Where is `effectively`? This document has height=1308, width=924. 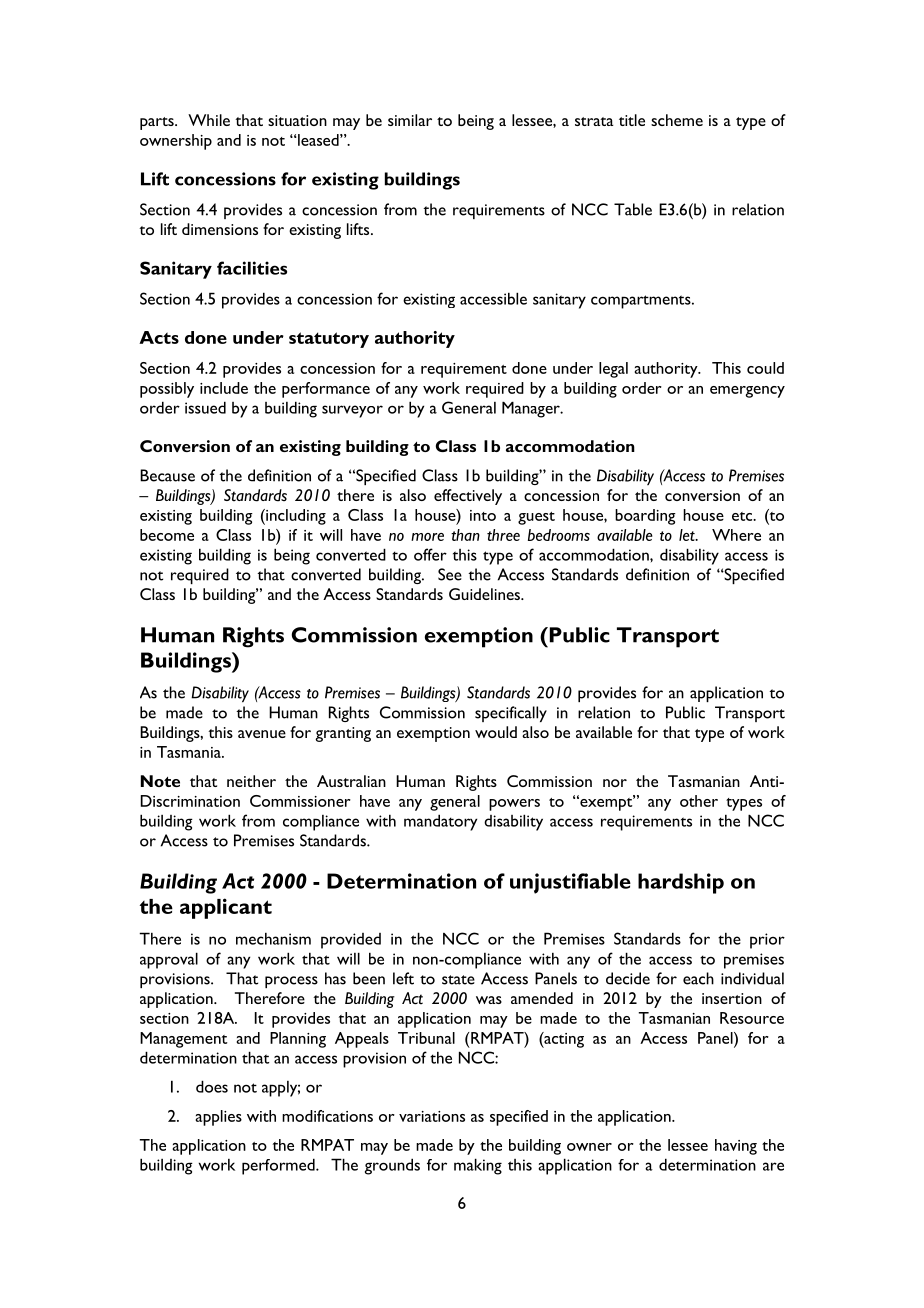
effectively is located at coordinates (468, 497).
